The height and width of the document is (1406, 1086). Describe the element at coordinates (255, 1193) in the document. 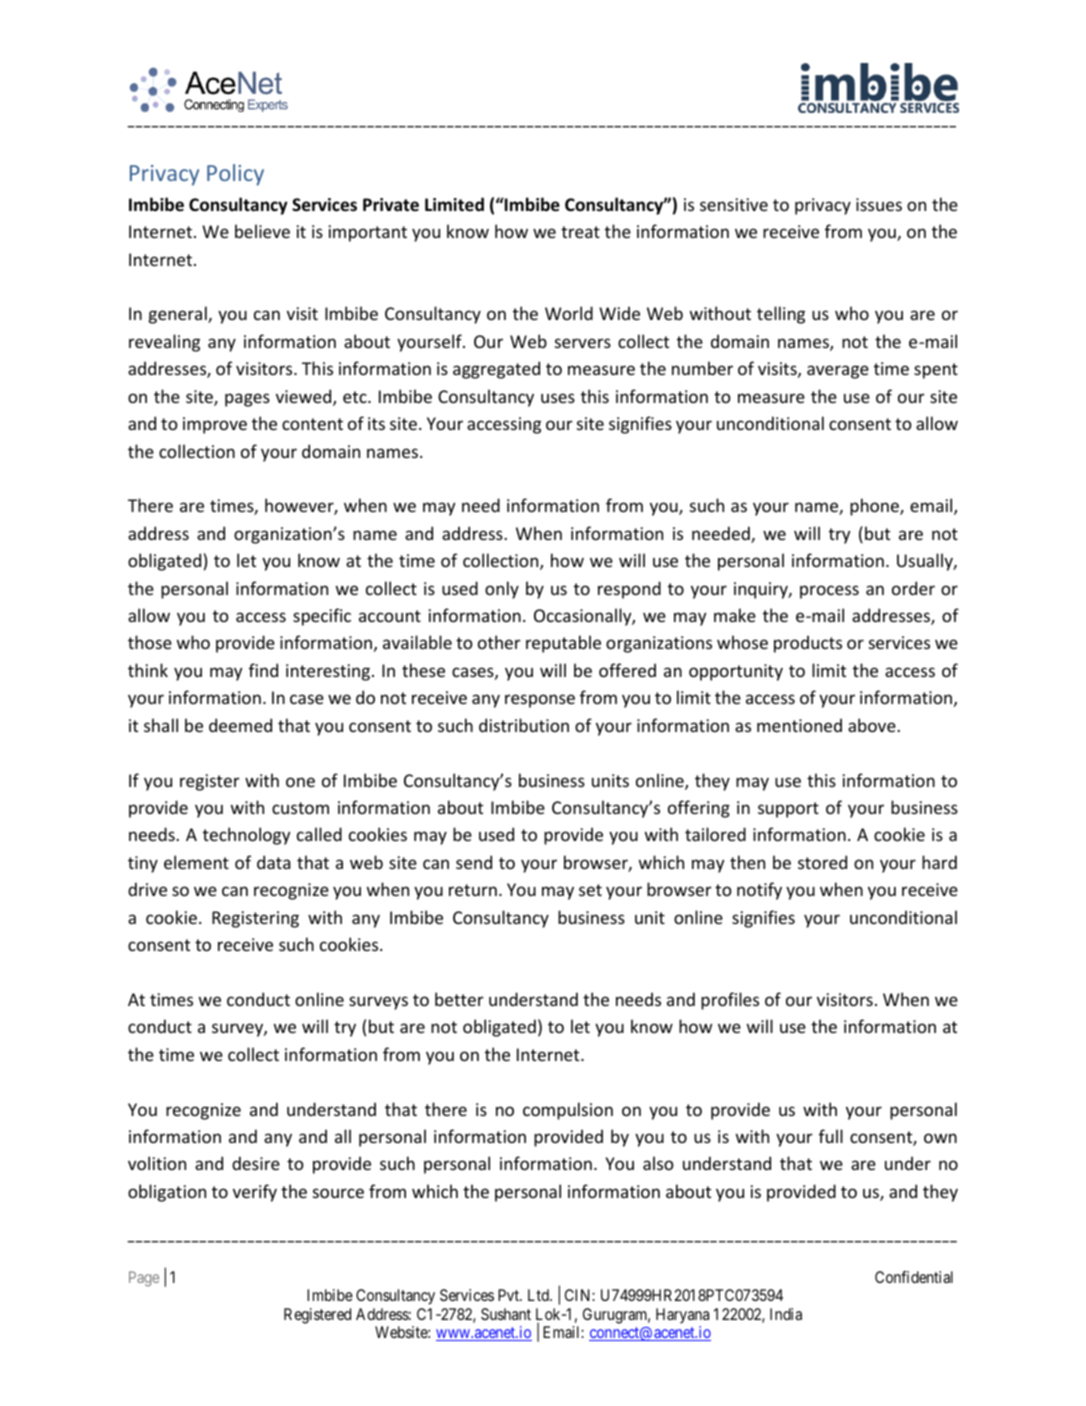

I see `verify` at that location.
